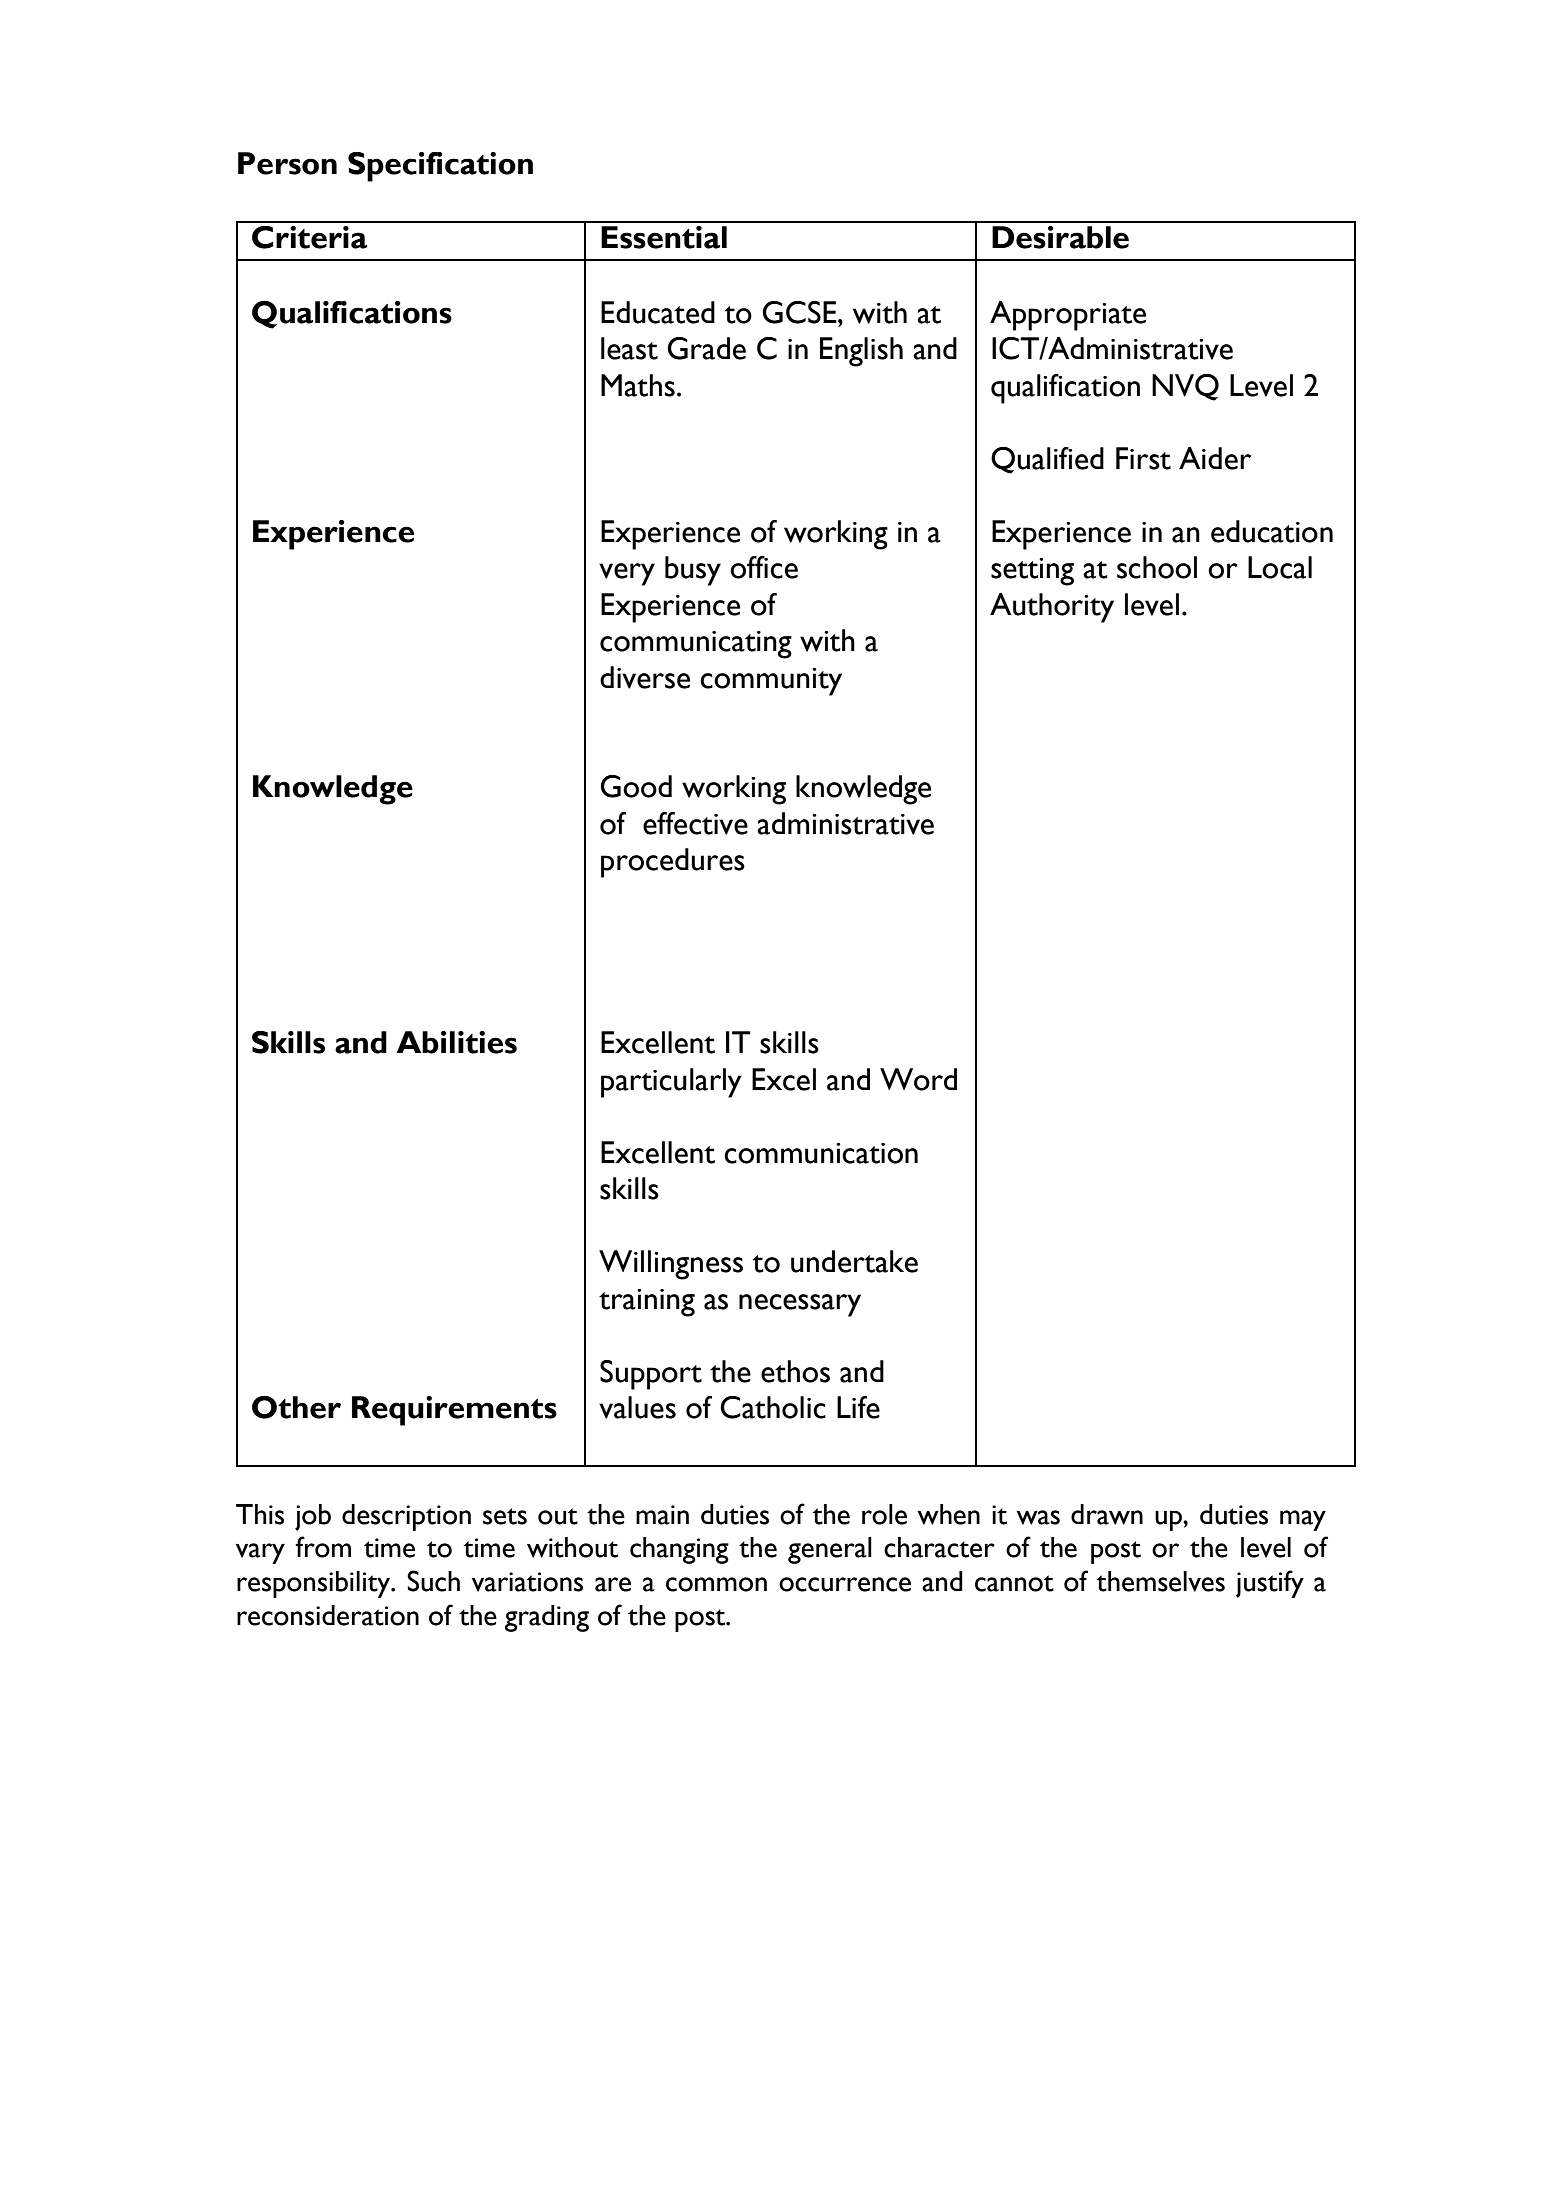 The image size is (1562, 2209). Describe the element at coordinates (1157, 567) in the page. I see `school` at that location.
